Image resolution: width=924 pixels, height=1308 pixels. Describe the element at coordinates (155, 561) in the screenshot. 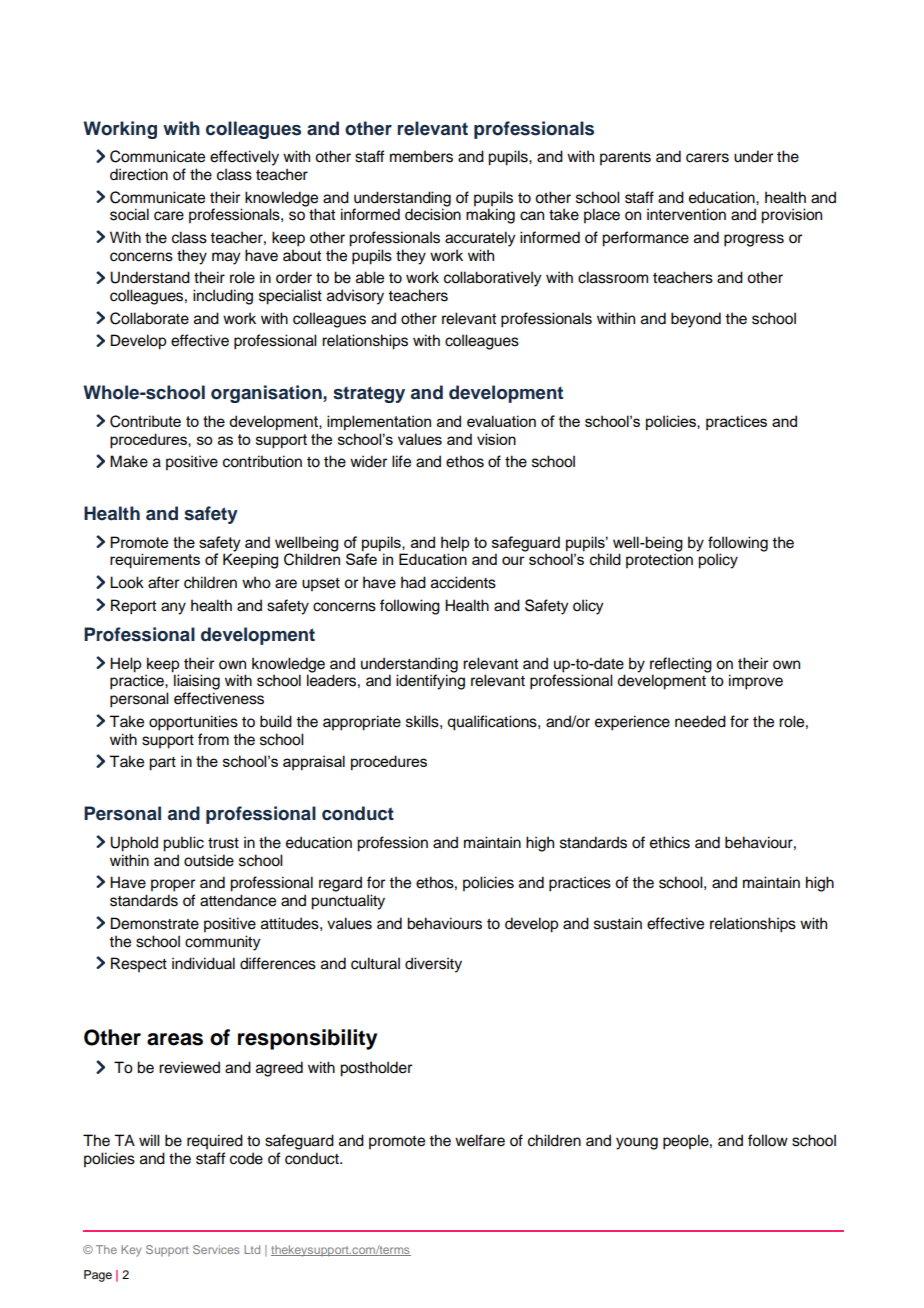

I see `requirements` at that location.
